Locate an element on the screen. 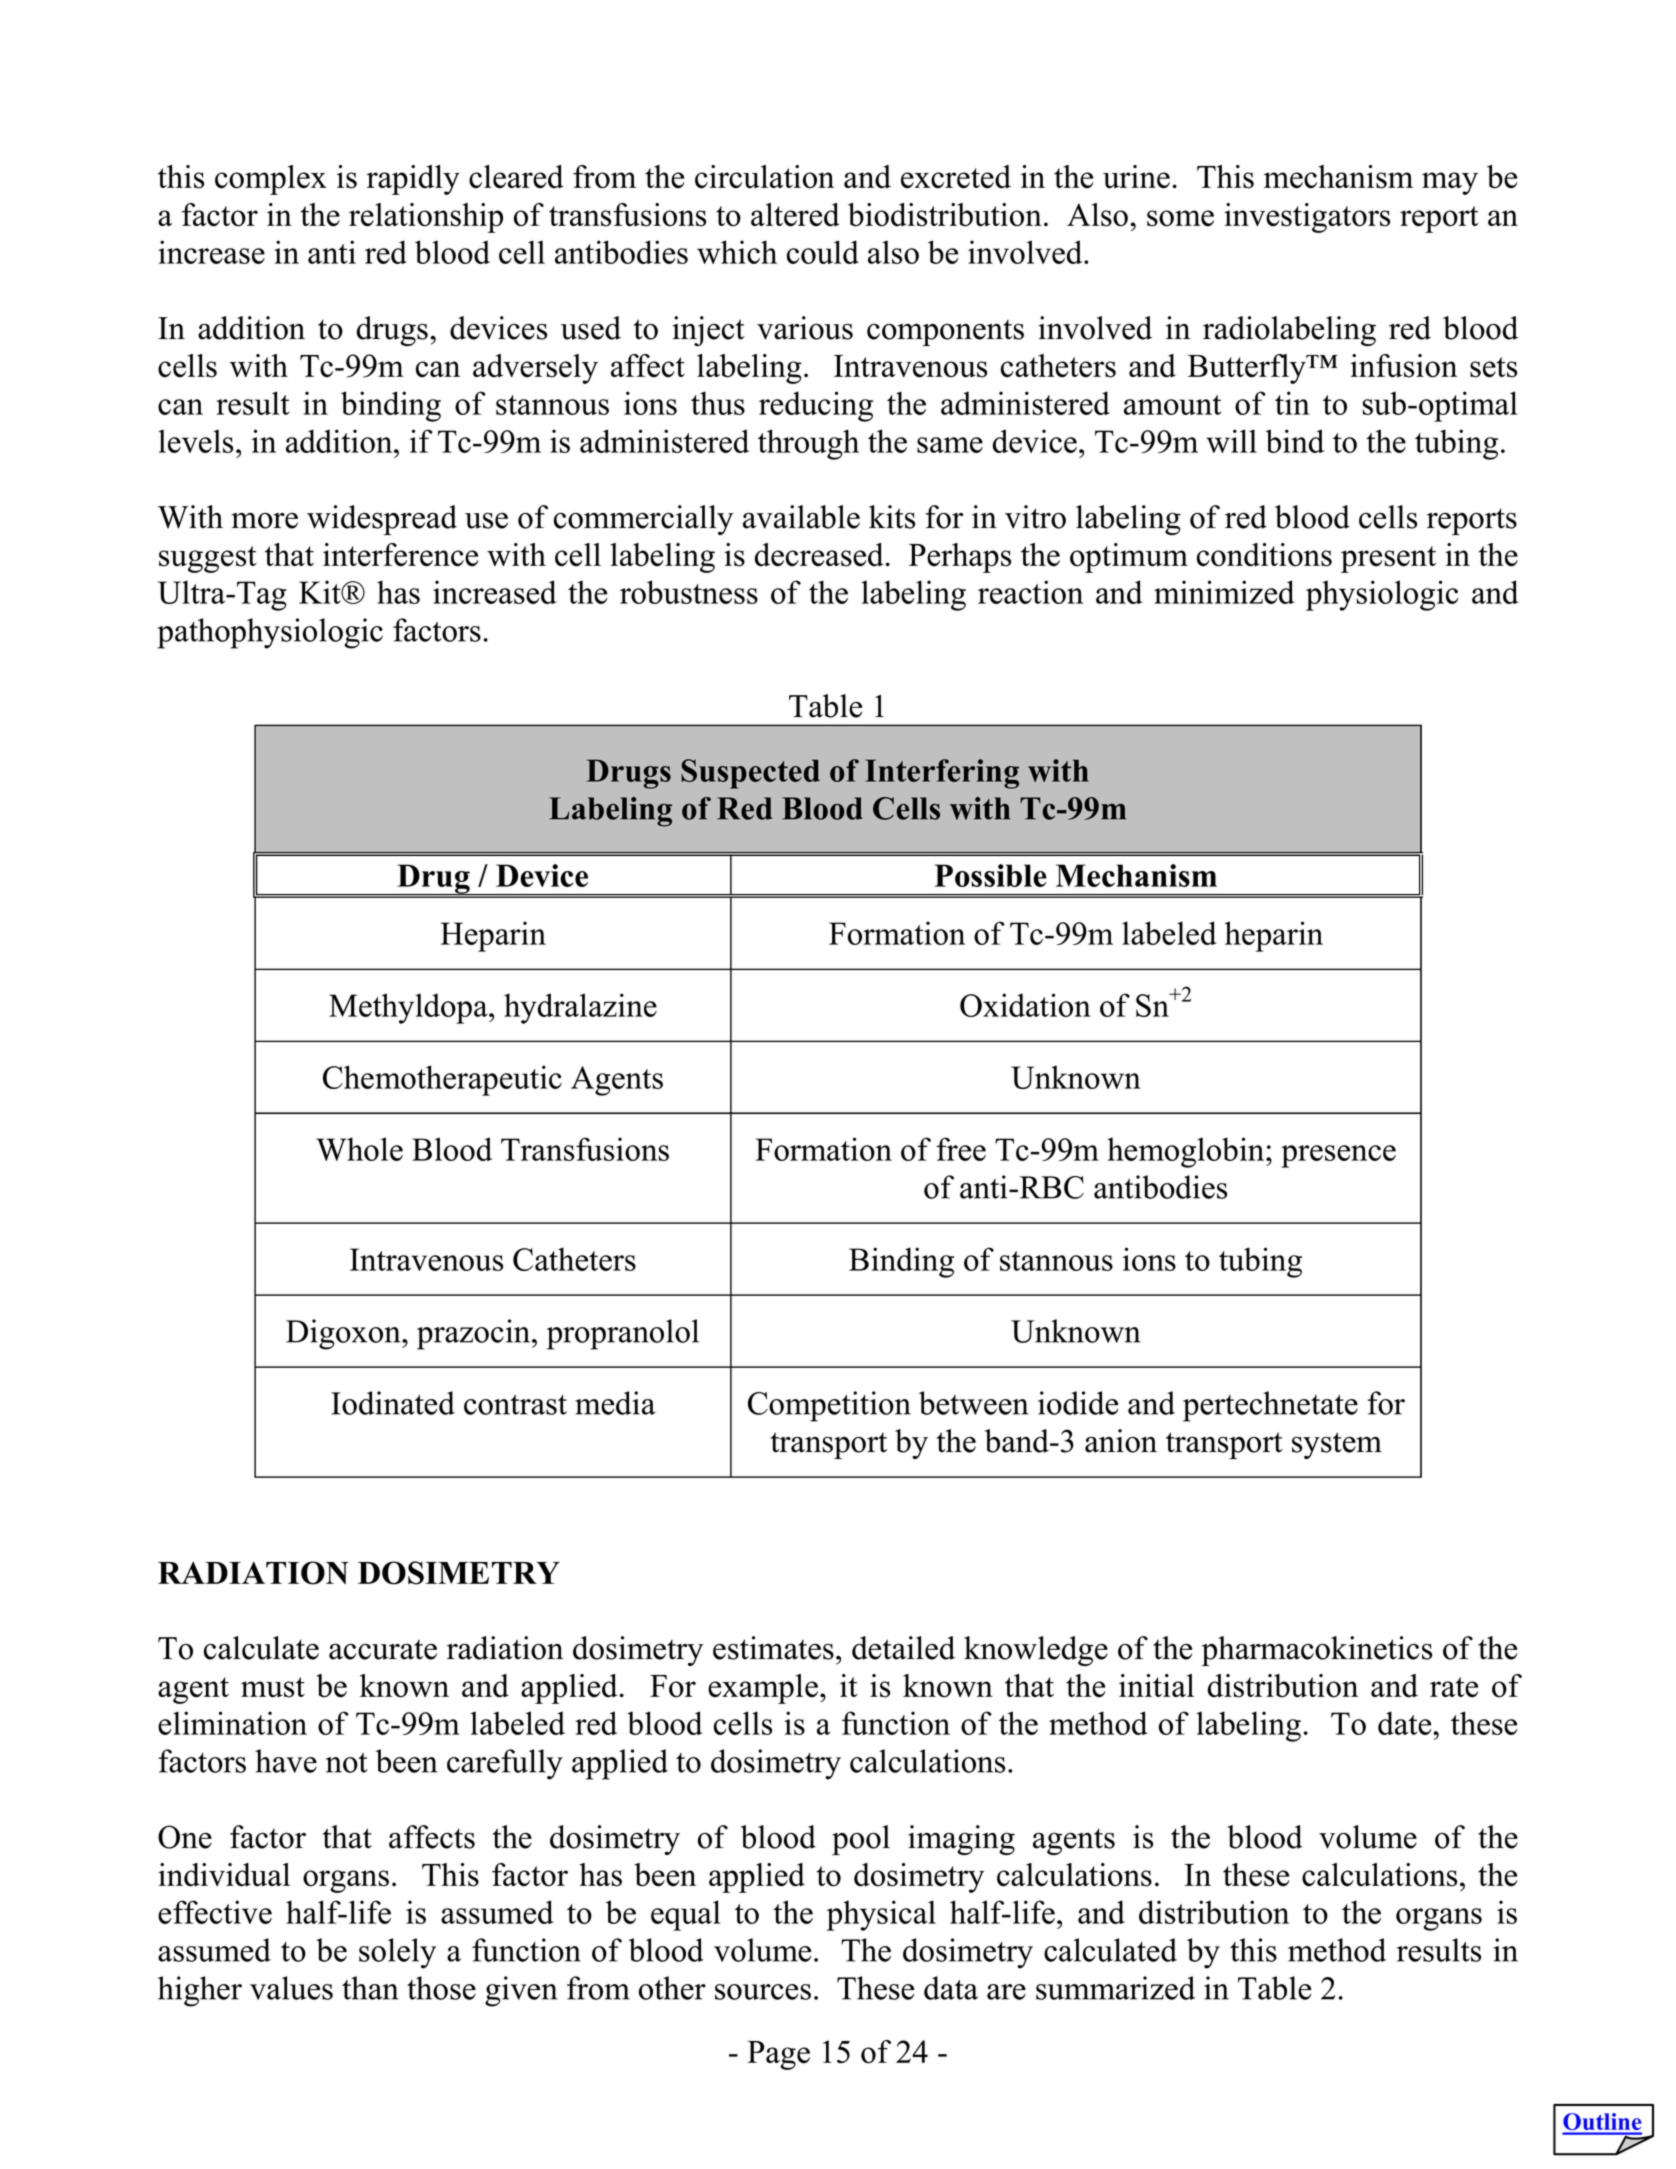 This screenshot has width=1676, height=2169. investigators is located at coordinates (1307, 218).
